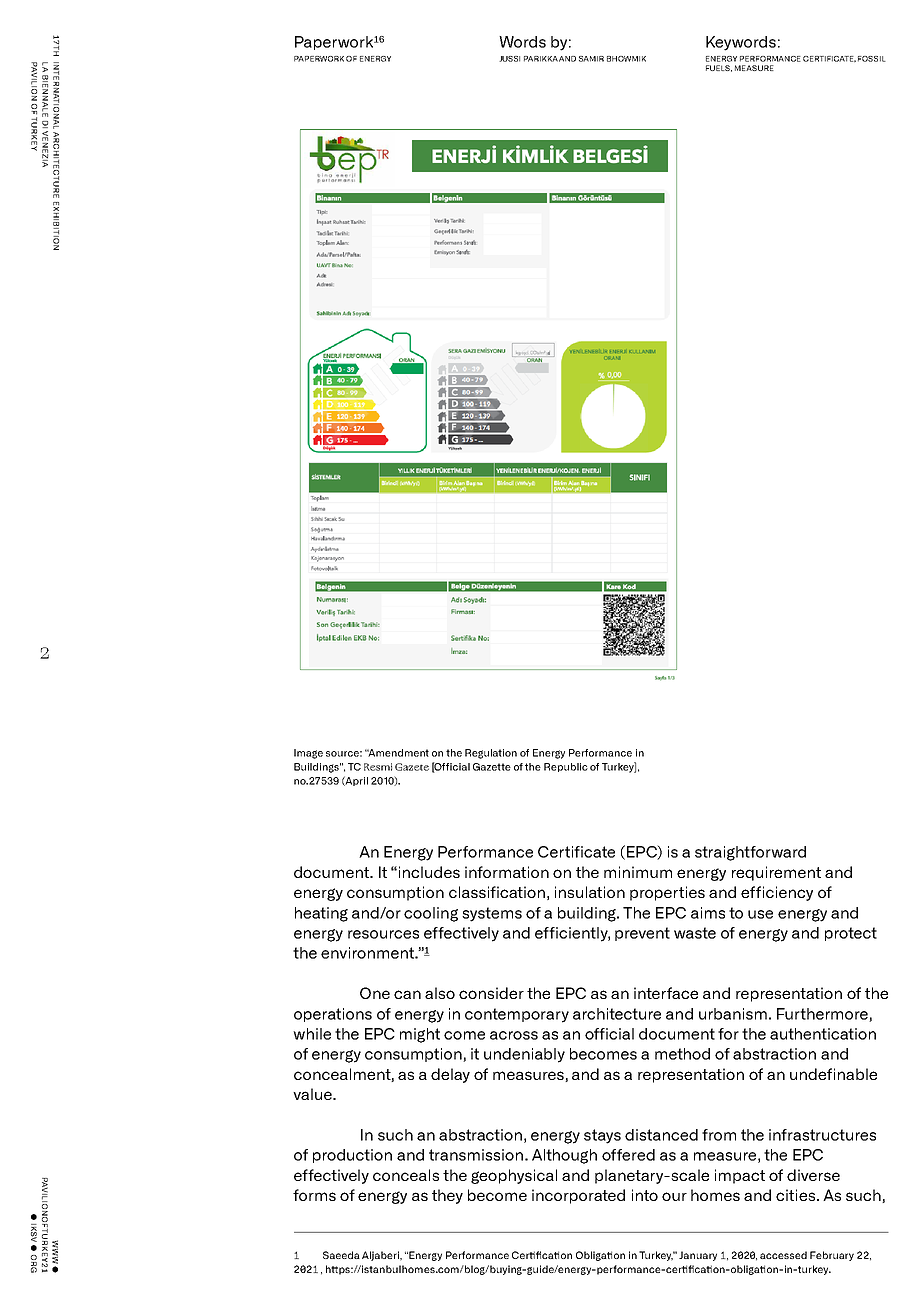 The image size is (924, 1308). What do you see at coordinates (578, 1196) in the image?
I see `incorporated` at bounding box center [578, 1196].
